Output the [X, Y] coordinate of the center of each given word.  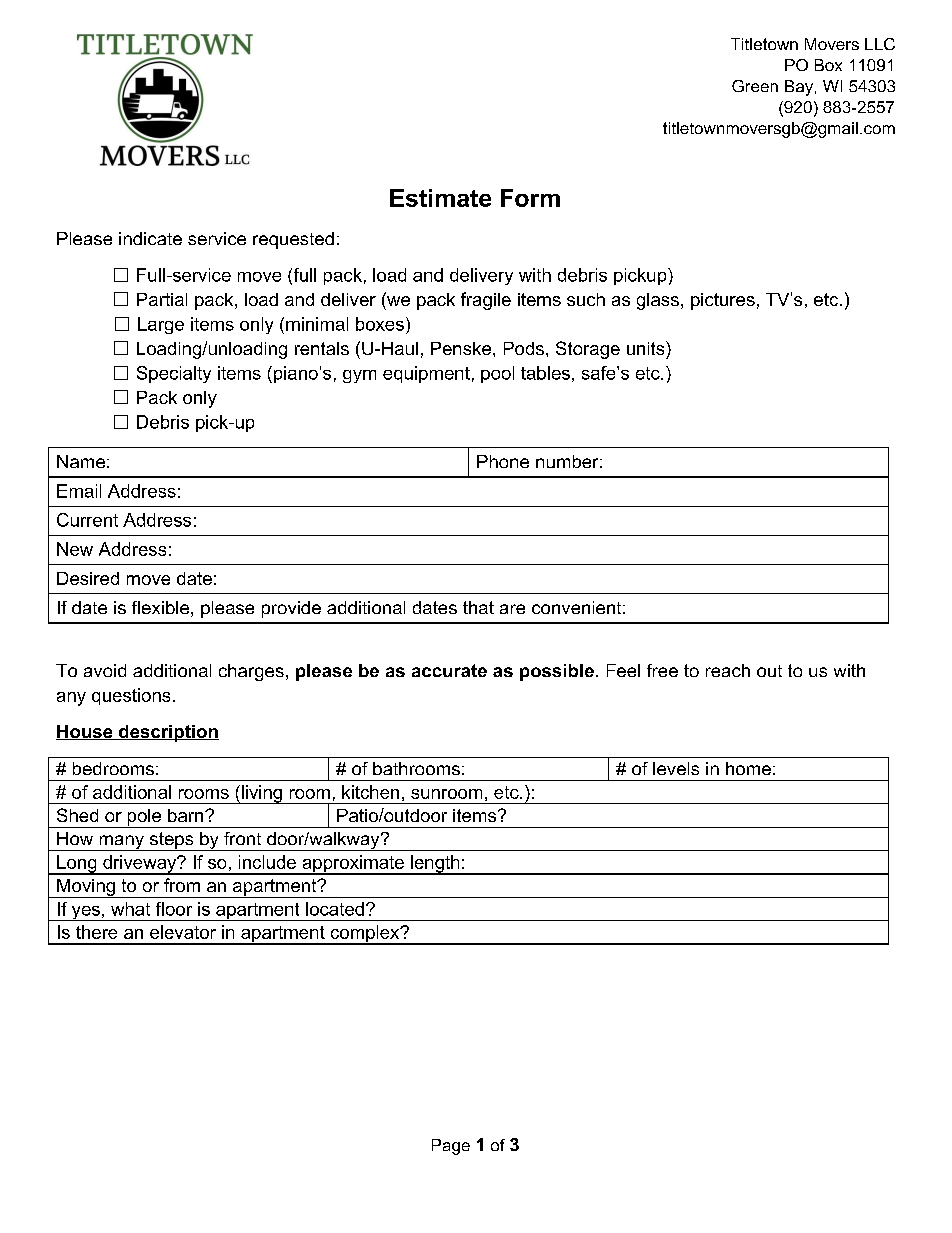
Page [451, 1147]
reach [728, 670]
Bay [800, 88]
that [478, 607]
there [96, 932]
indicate [150, 238]
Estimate [440, 198]
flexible [160, 607]
